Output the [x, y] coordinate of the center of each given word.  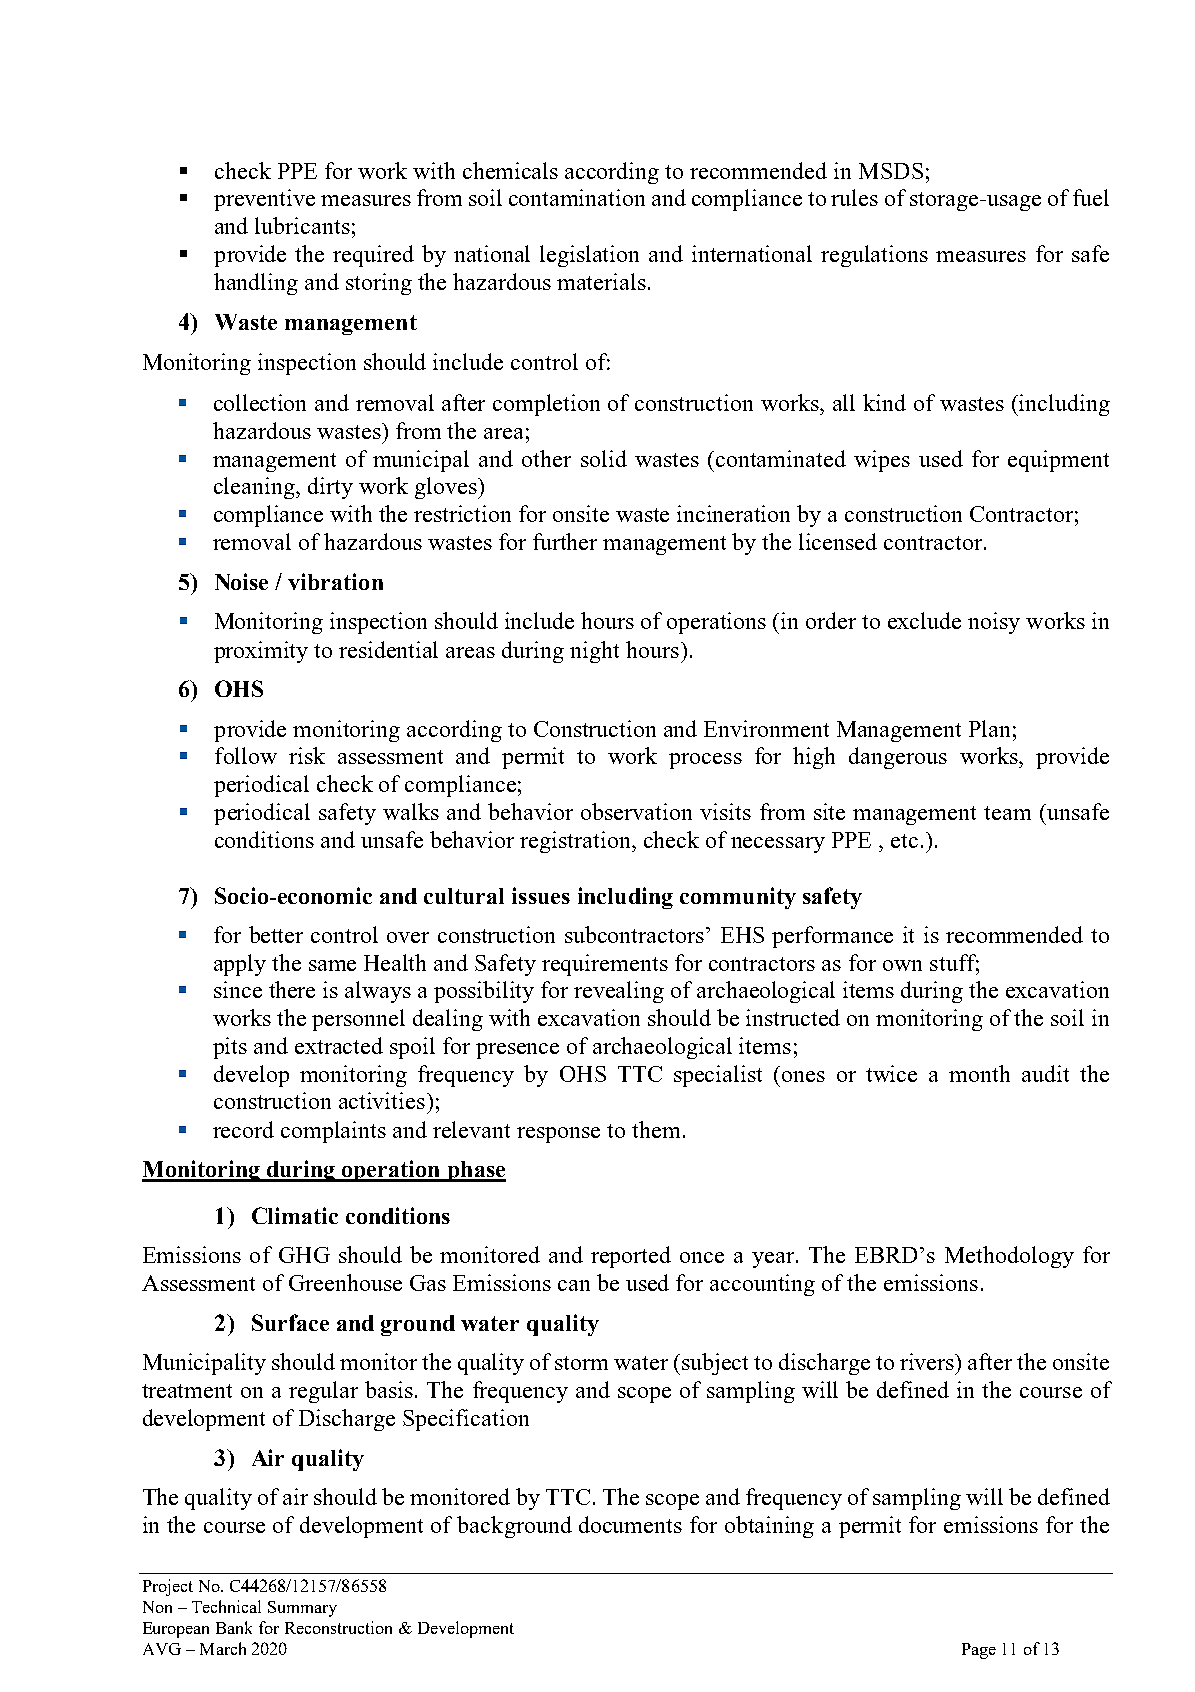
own [902, 965]
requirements [605, 965]
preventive [264, 200]
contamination [577, 197]
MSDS [891, 171]
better [276, 934]
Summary [302, 1609]
